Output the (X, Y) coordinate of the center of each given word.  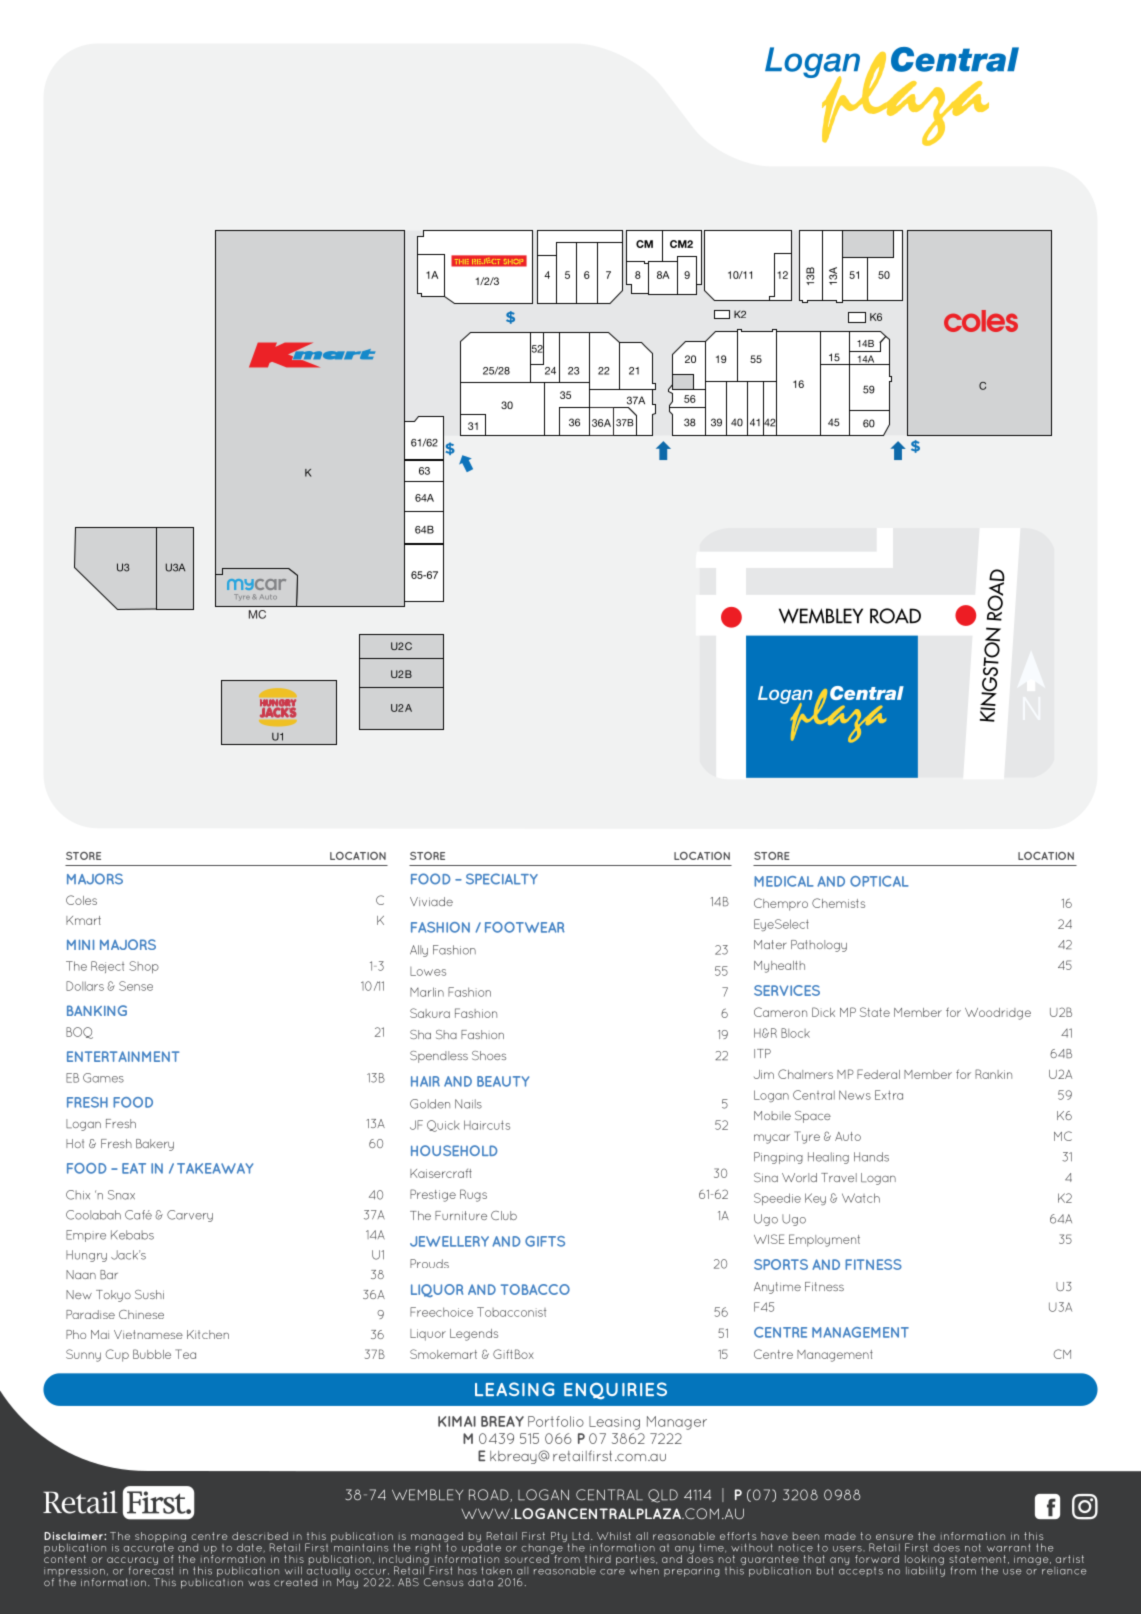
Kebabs (132, 1235)
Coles (81, 900)
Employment (824, 1240)
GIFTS (545, 1241)
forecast (151, 1569)
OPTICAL (879, 881)
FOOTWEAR (525, 927)
